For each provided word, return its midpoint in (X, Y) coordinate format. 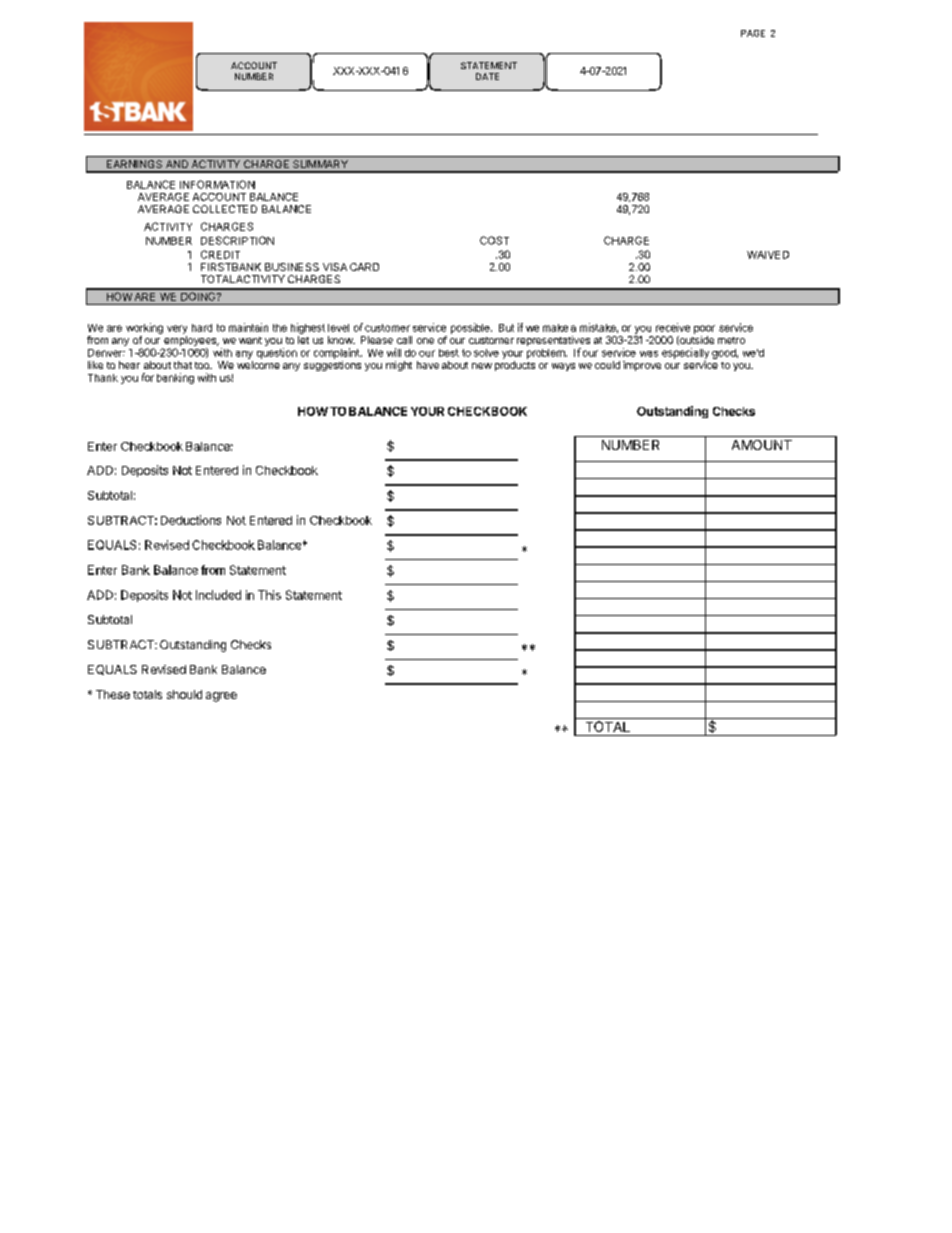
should (184, 694)
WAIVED (768, 255)
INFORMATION (217, 184)
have (428, 365)
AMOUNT (762, 445)
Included (218, 595)
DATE (487, 76)
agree (221, 697)
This (269, 595)
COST (494, 240)
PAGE (753, 33)
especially (685, 353)
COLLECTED (225, 209)
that (183, 365)
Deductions (191, 520)
